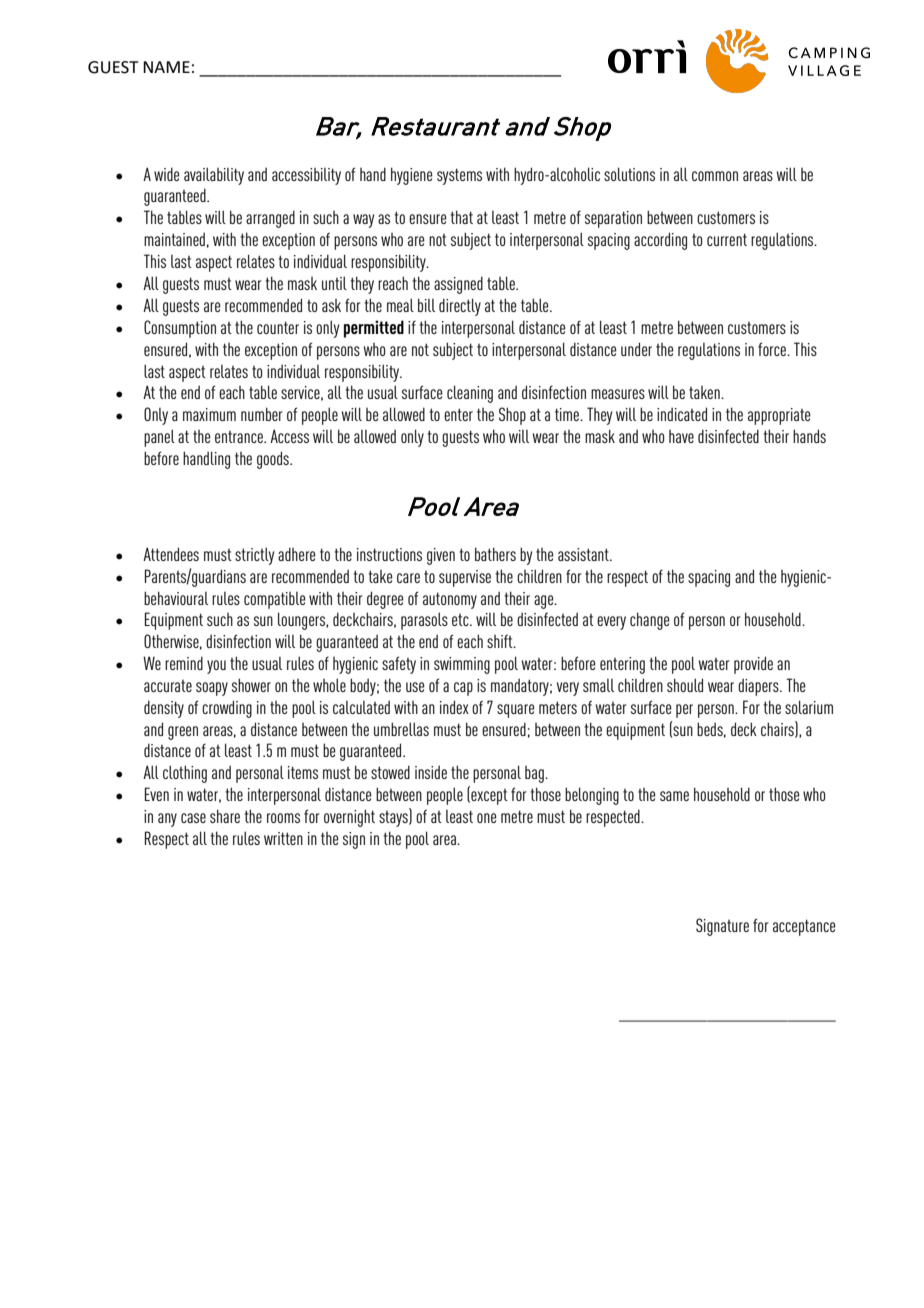  I want to click on NAME, so click(166, 67).
